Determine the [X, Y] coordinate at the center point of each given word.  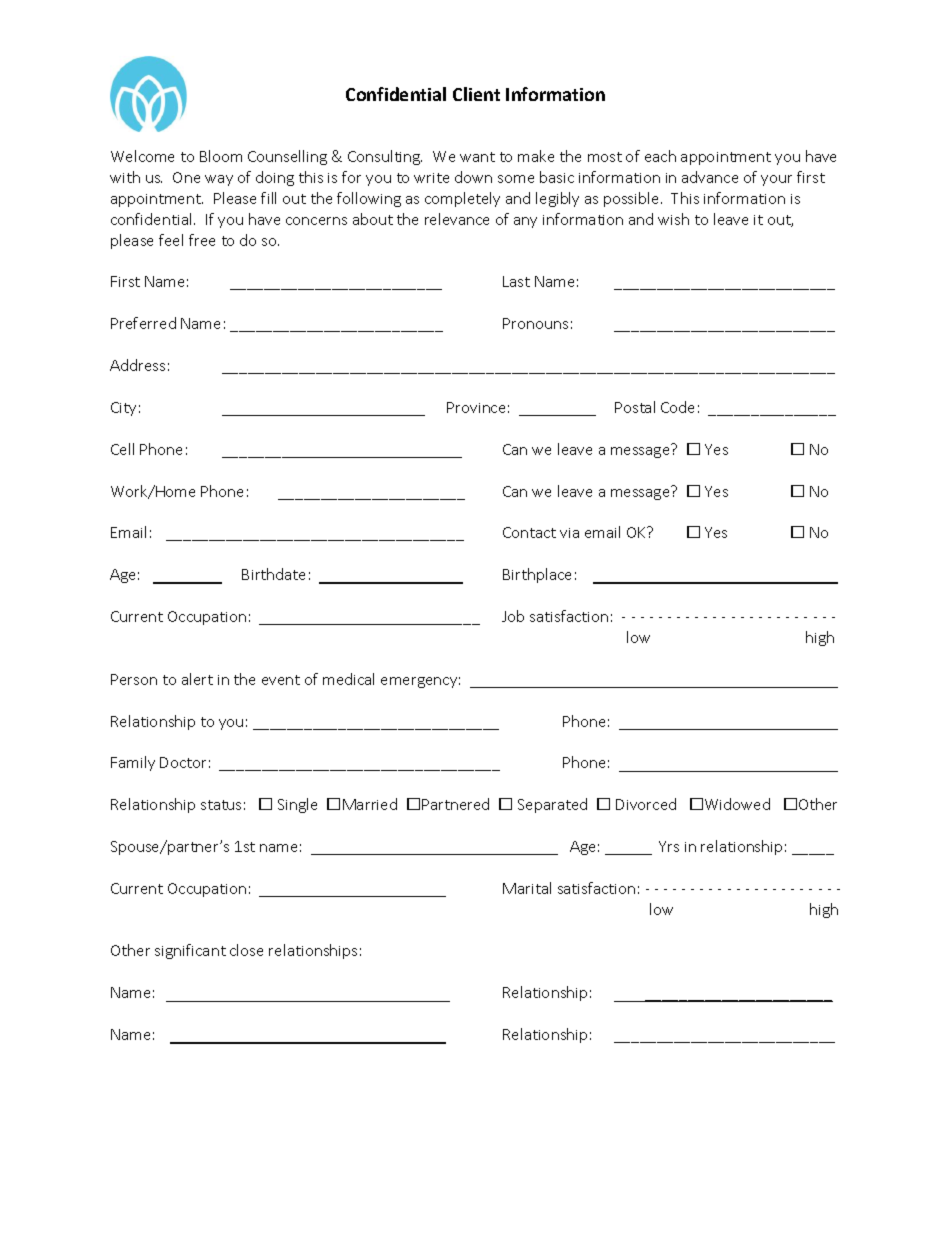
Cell [122, 449]
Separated [552, 805]
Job [513, 616]
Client [476, 94]
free [202, 240]
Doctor [183, 762]
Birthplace [537, 575]
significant [190, 951]
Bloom [221, 156]
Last [516, 281]
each [660, 156]
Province [476, 407]
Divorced [646, 804]
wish [673, 219]
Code [677, 407]
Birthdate [273, 574]
